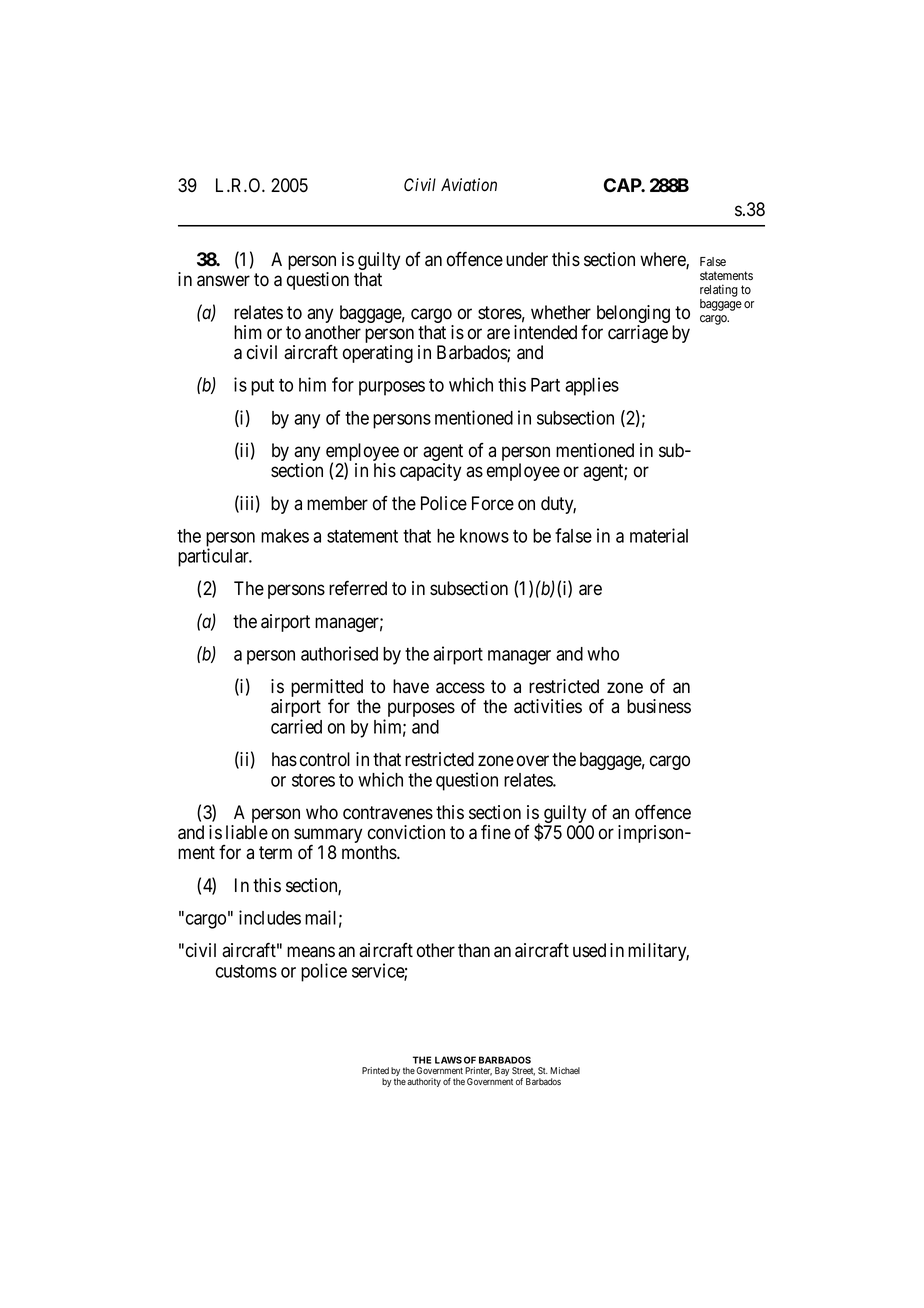  I want to click on relating, so click(719, 290).
